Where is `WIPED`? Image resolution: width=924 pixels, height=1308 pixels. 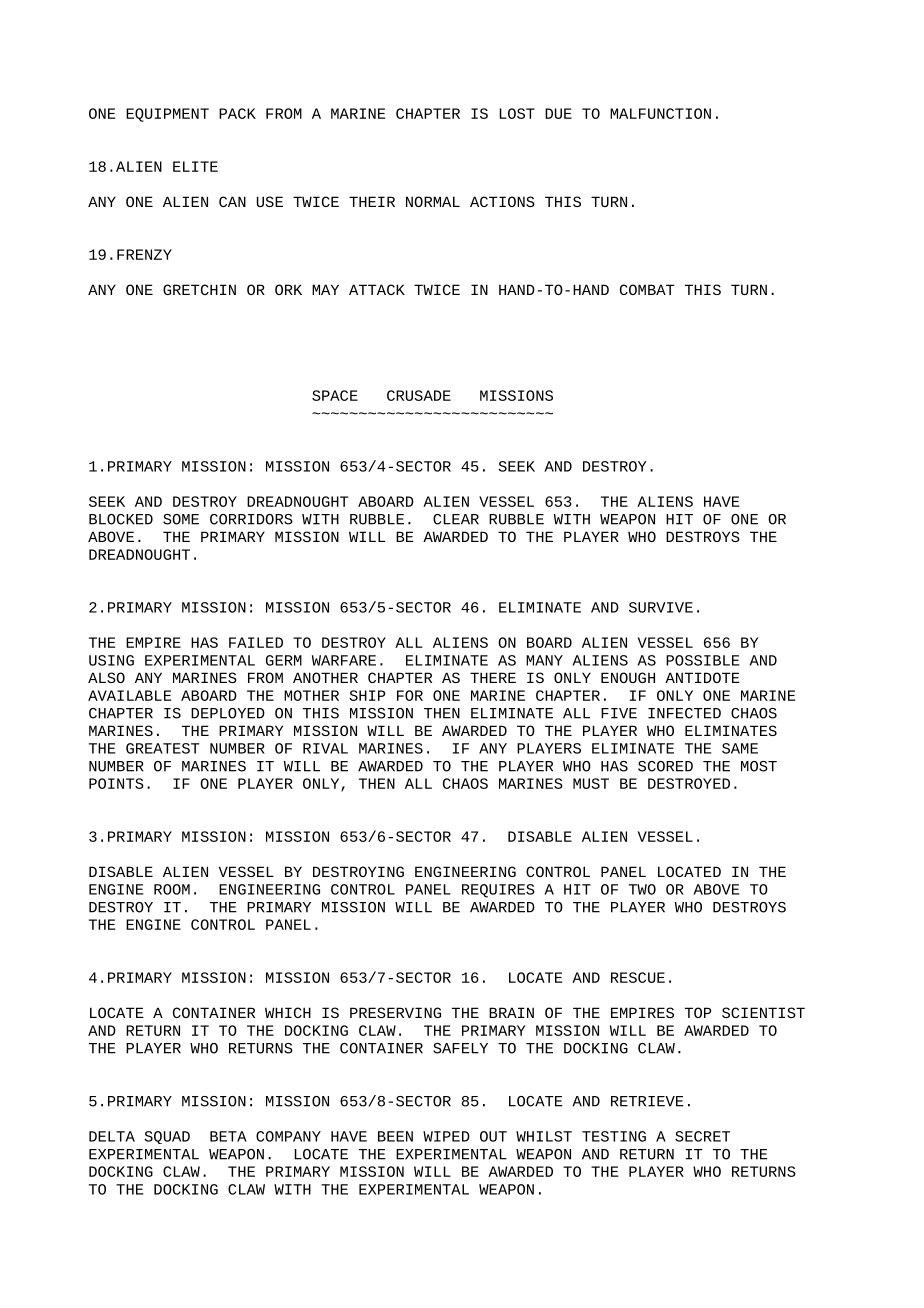 WIPED is located at coordinates (446, 1136).
